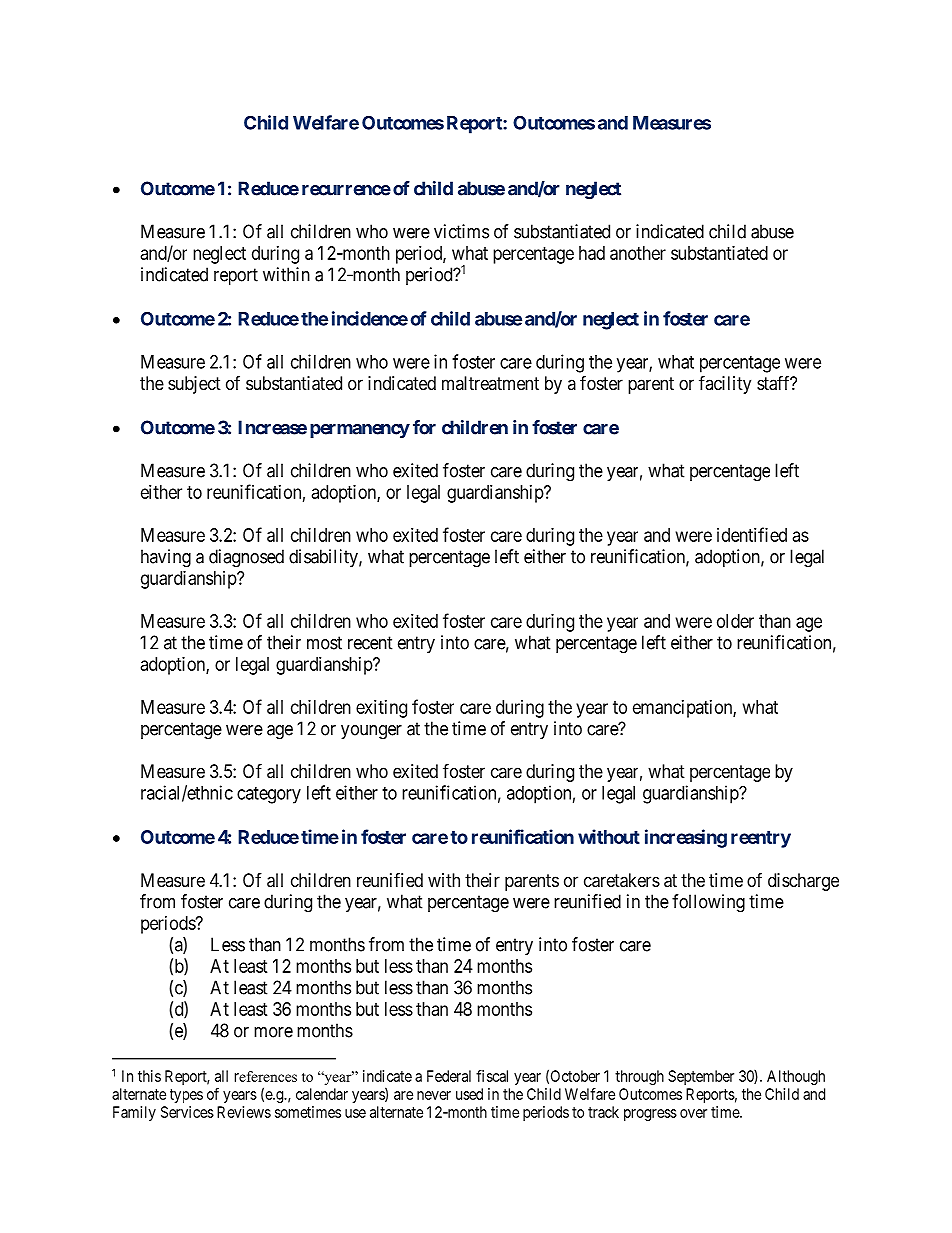  I want to click on following, so click(708, 903).
